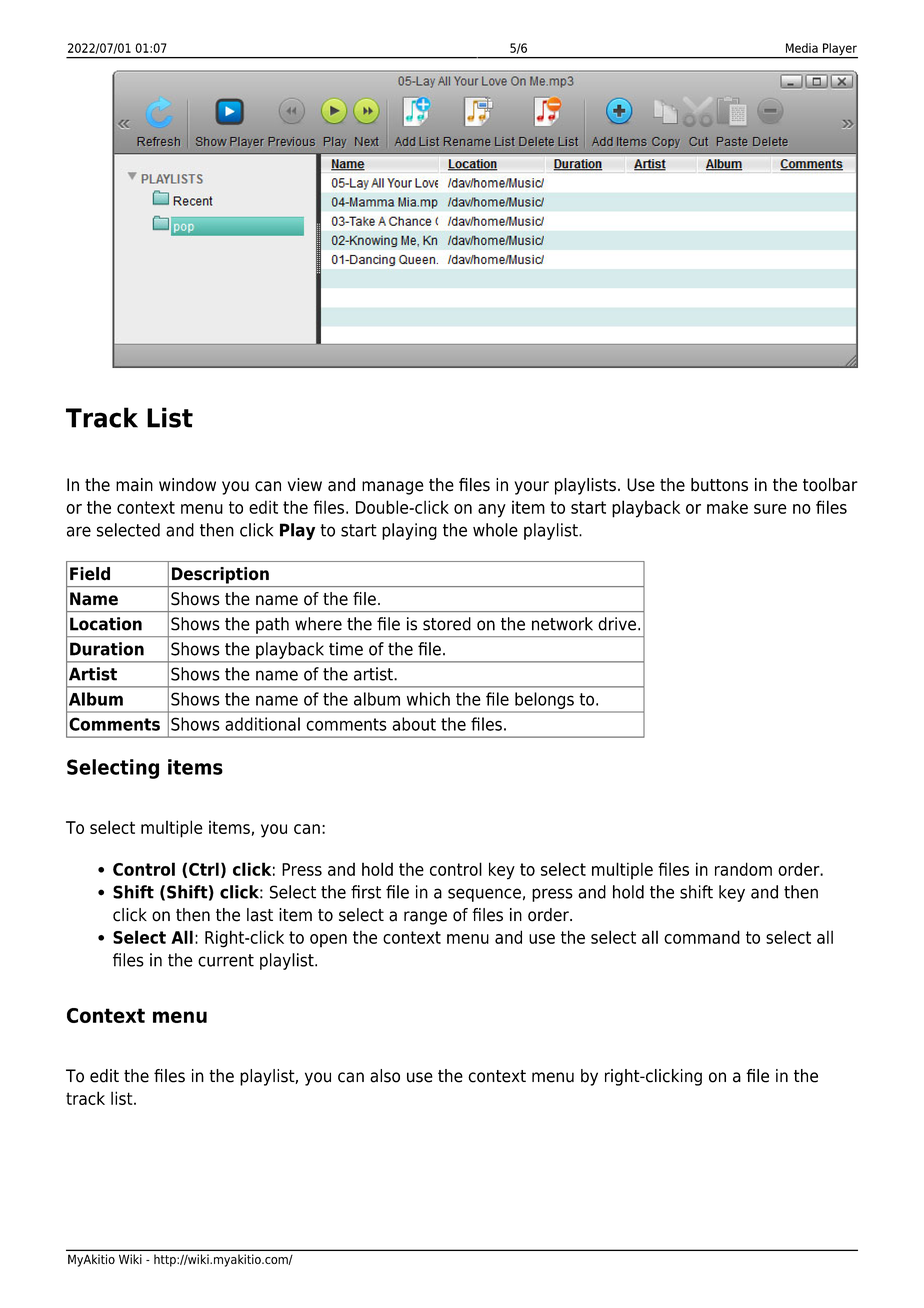 The width and height of the screenshot is (924, 1308). I want to click on window, so click(187, 485).
